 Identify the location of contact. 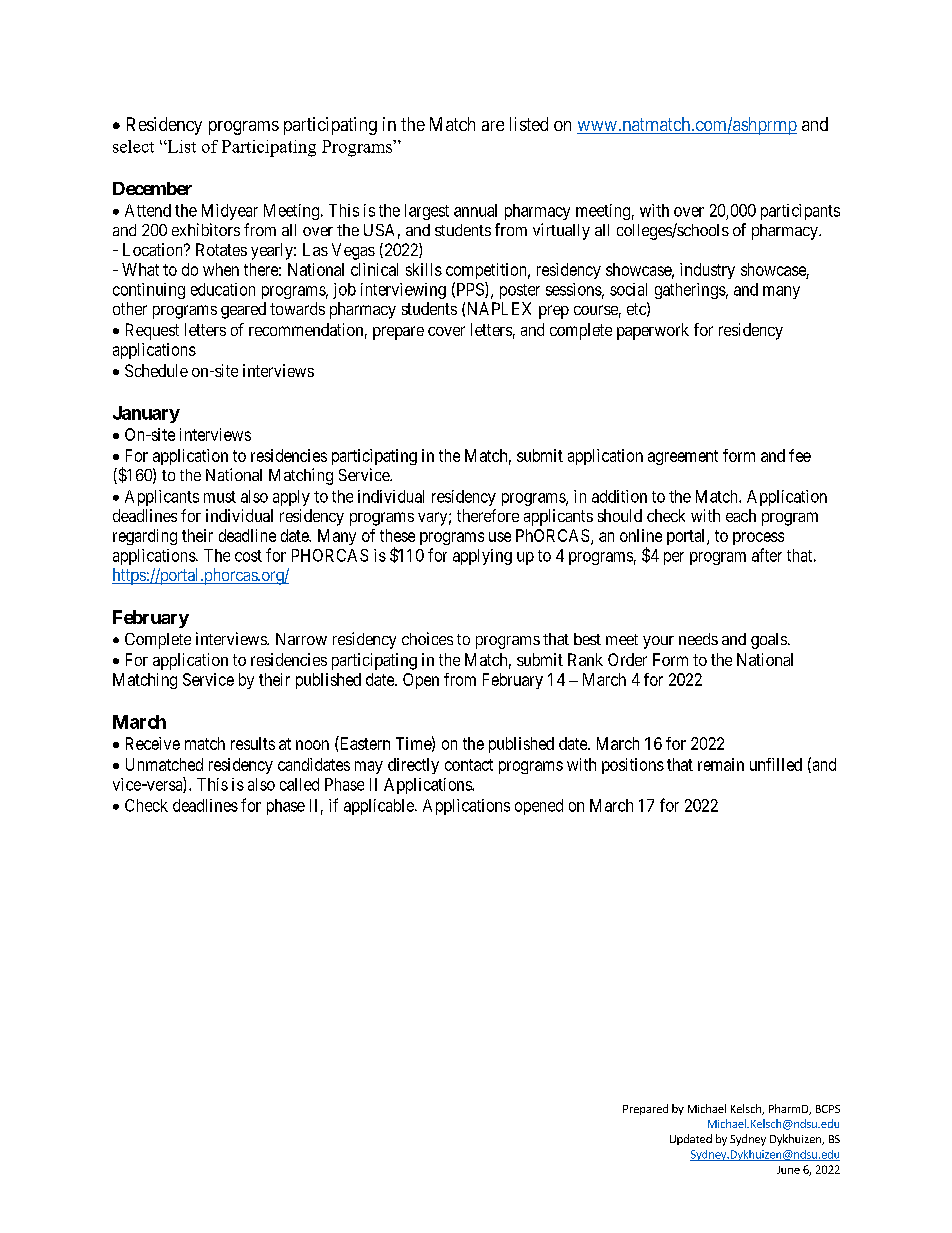
(469, 765).
